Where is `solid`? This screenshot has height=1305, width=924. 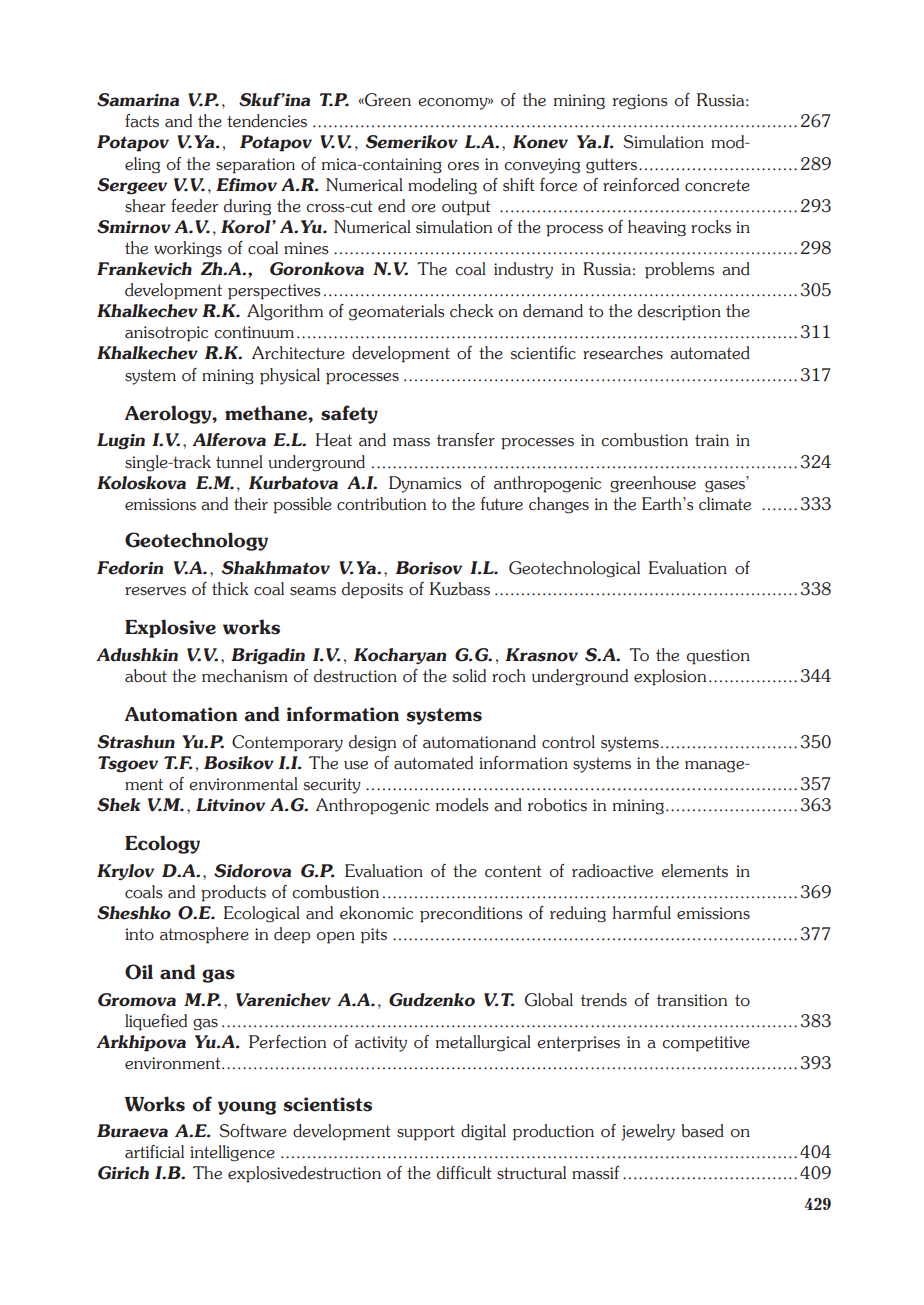
solid is located at coordinates (469, 676).
